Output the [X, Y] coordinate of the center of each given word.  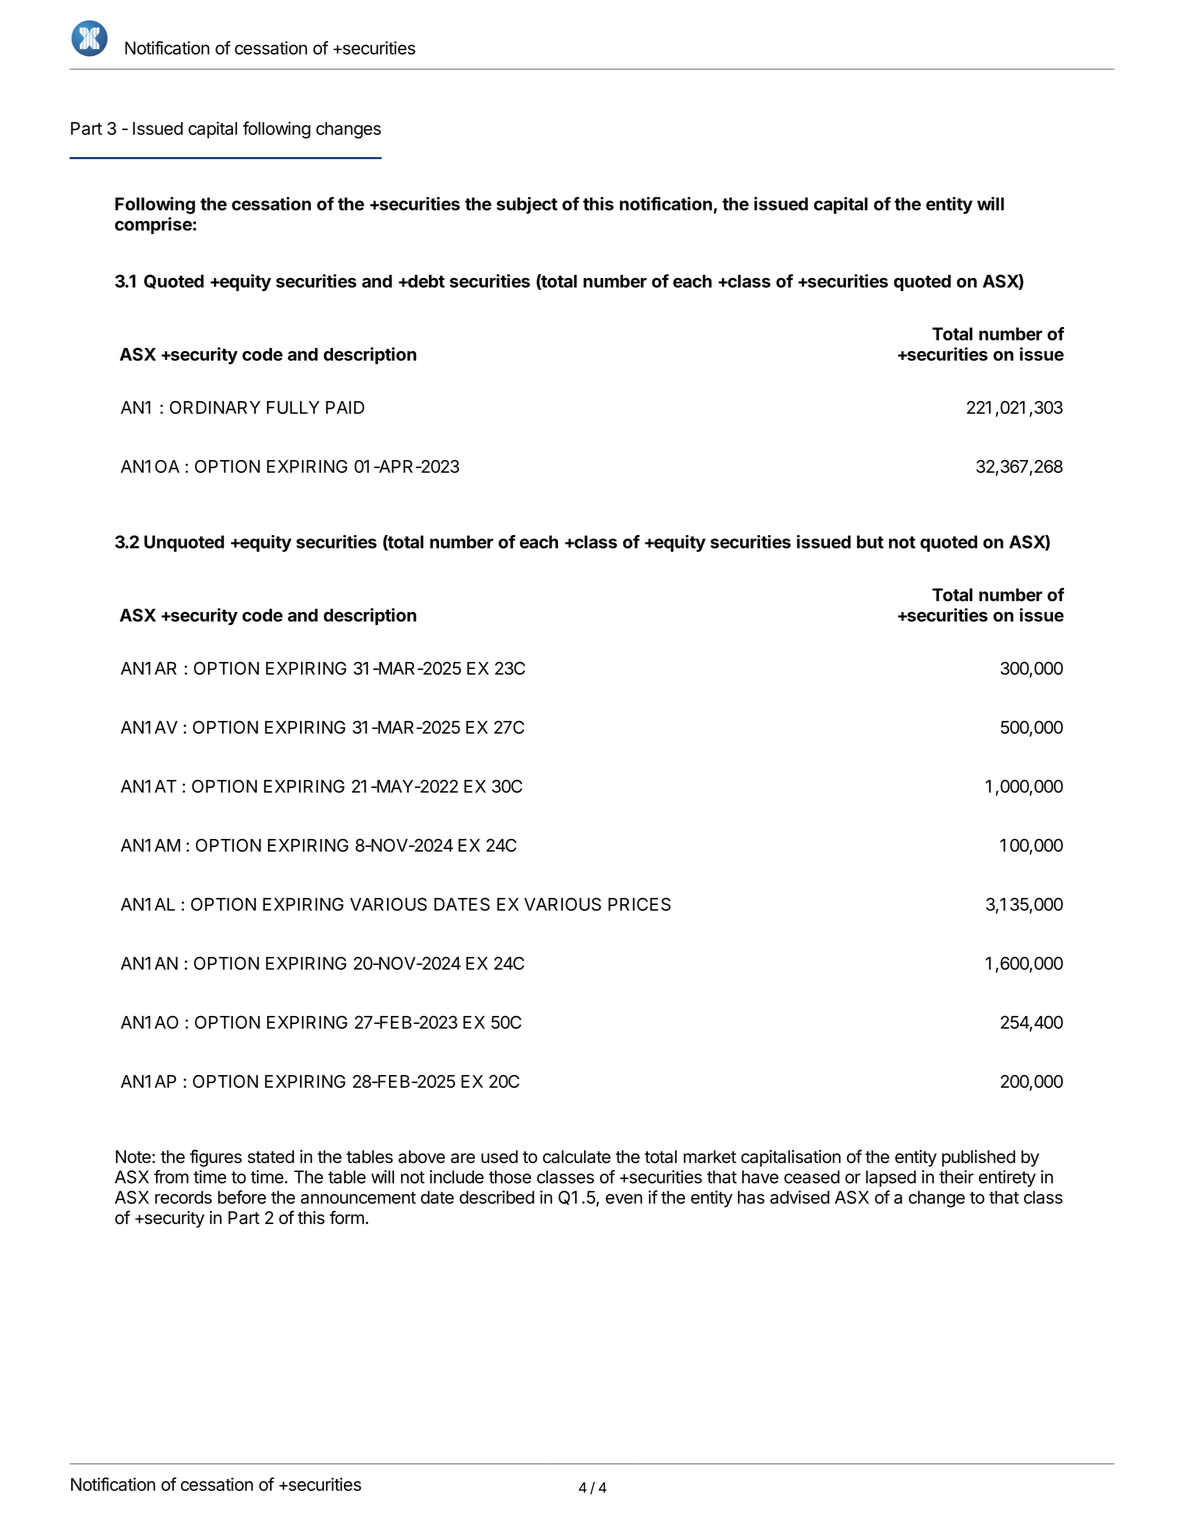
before [242, 1197]
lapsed [891, 1178]
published [978, 1158]
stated [271, 1157]
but [870, 542]
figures [216, 1158]
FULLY [293, 407]
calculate [577, 1157]
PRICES [639, 904]
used [499, 1157]
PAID [345, 407]
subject [527, 205]
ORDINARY [215, 407]
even [624, 1199]
